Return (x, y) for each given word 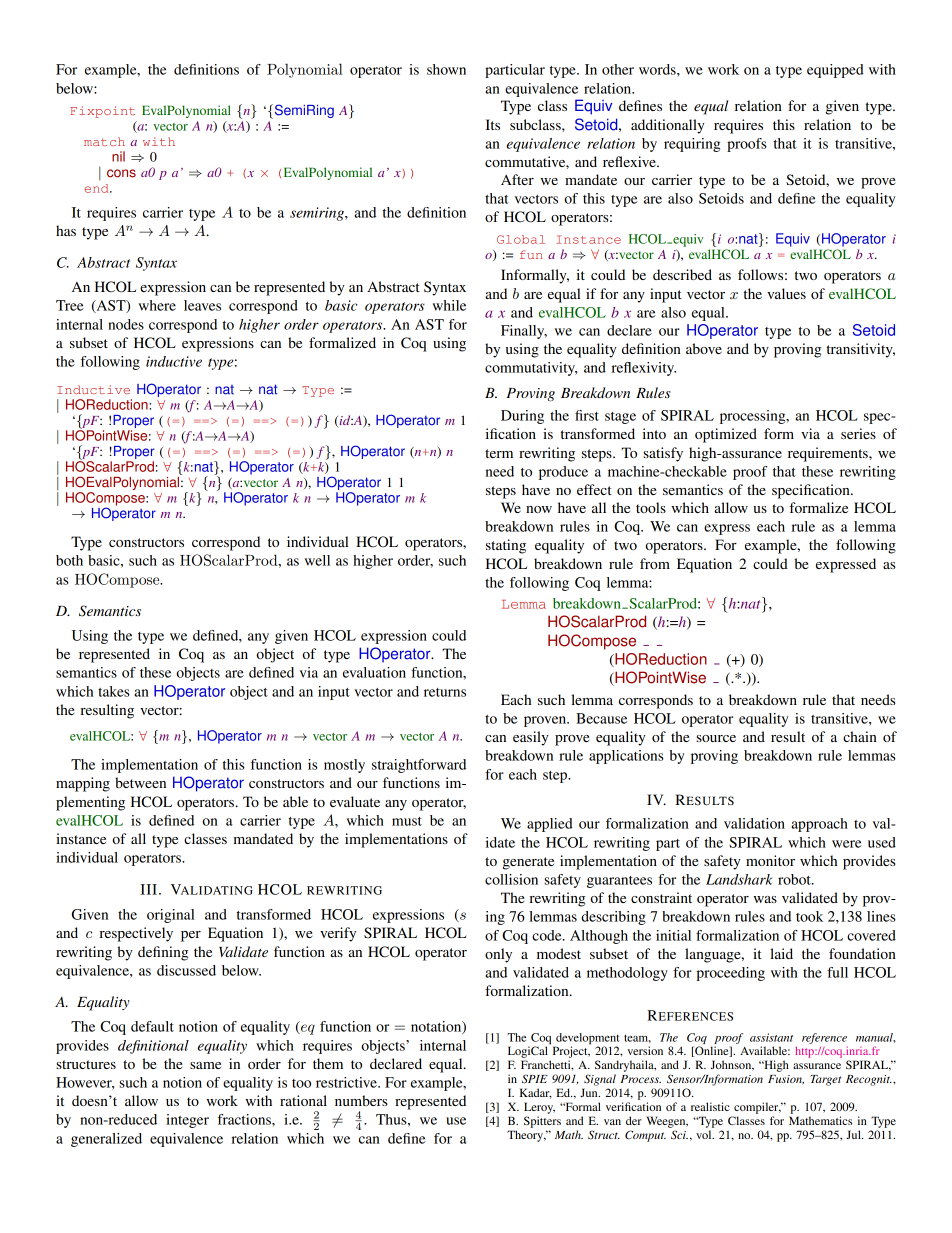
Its (493, 124)
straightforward (419, 766)
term (499, 453)
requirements (829, 454)
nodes (126, 324)
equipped (835, 71)
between (140, 782)
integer (187, 1121)
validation (754, 823)
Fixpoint (102, 112)
